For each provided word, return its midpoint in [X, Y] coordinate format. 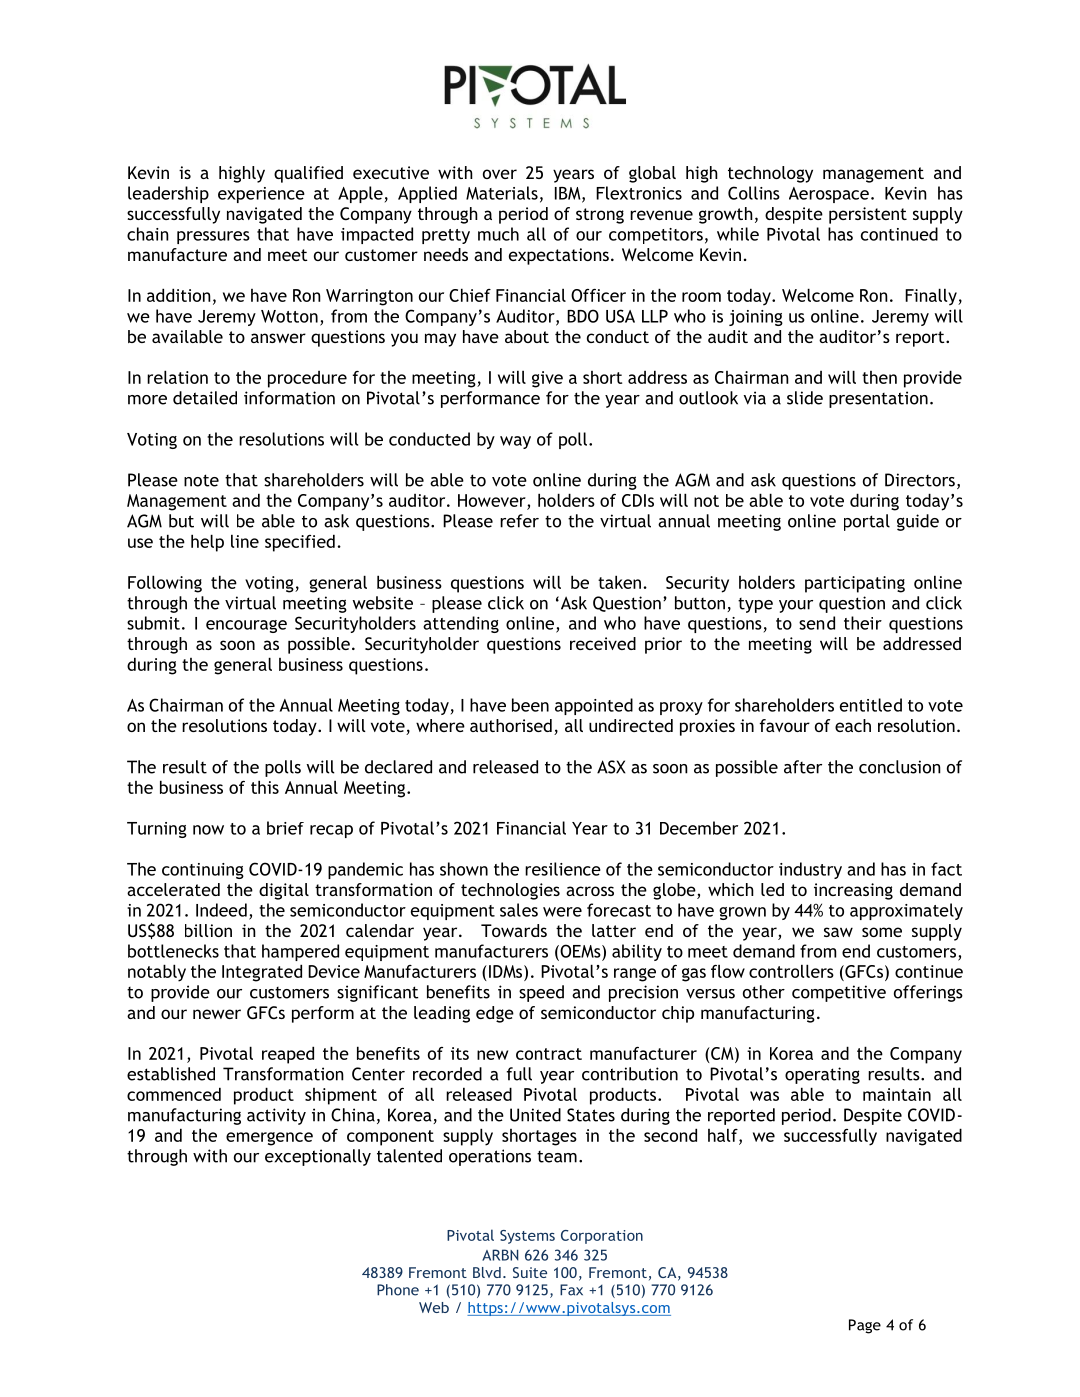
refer [519, 521]
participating [855, 584]
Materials [502, 193]
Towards [514, 930]
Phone [398, 1290]
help [207, 543]
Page [865, 1326]
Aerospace [829, 195]
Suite [530, 1272]
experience [261, 195]
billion [208, 930]
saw [838, 932]
